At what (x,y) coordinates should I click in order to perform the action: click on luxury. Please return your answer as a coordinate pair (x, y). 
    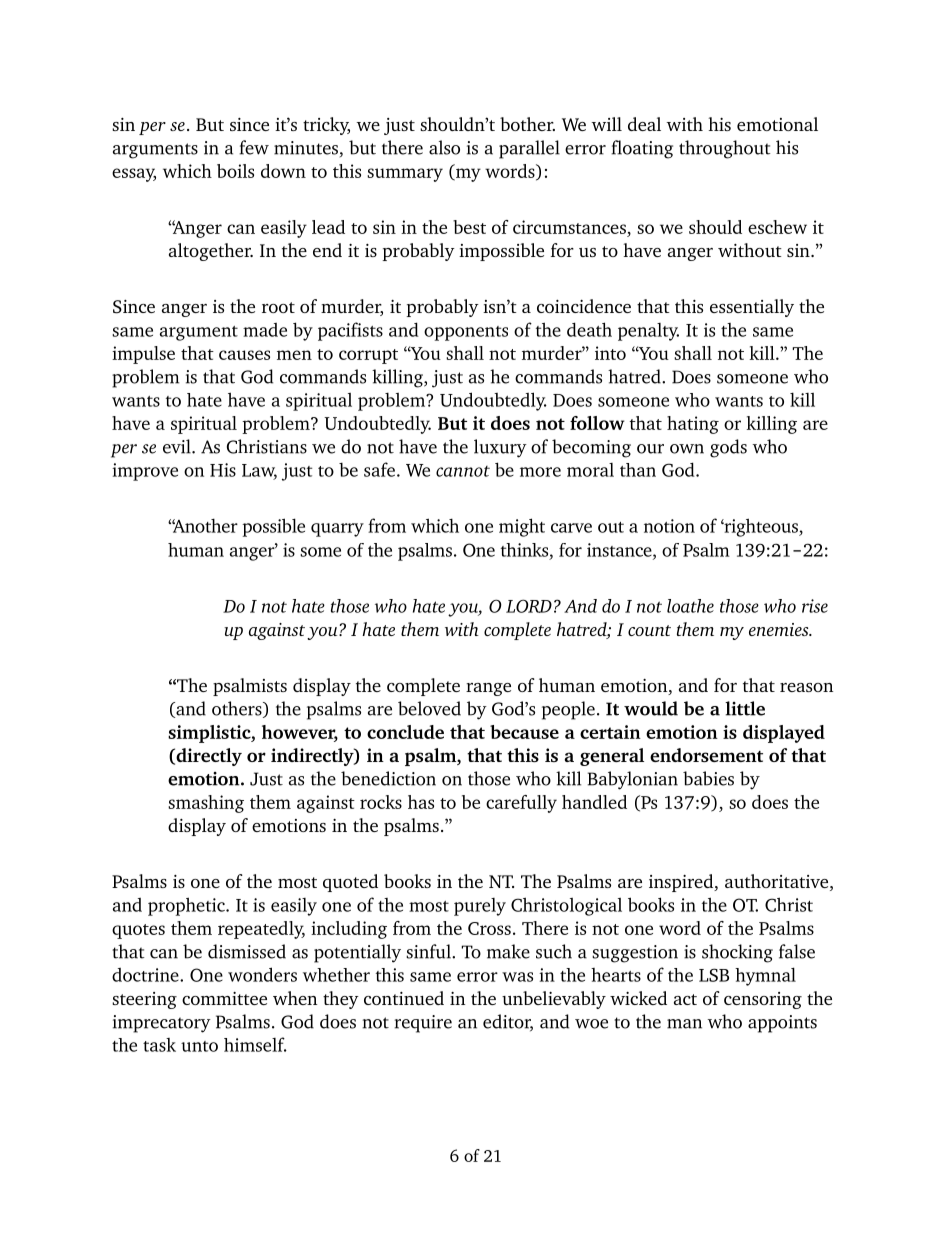
    Looking at the image, I should click on (500, 448).
